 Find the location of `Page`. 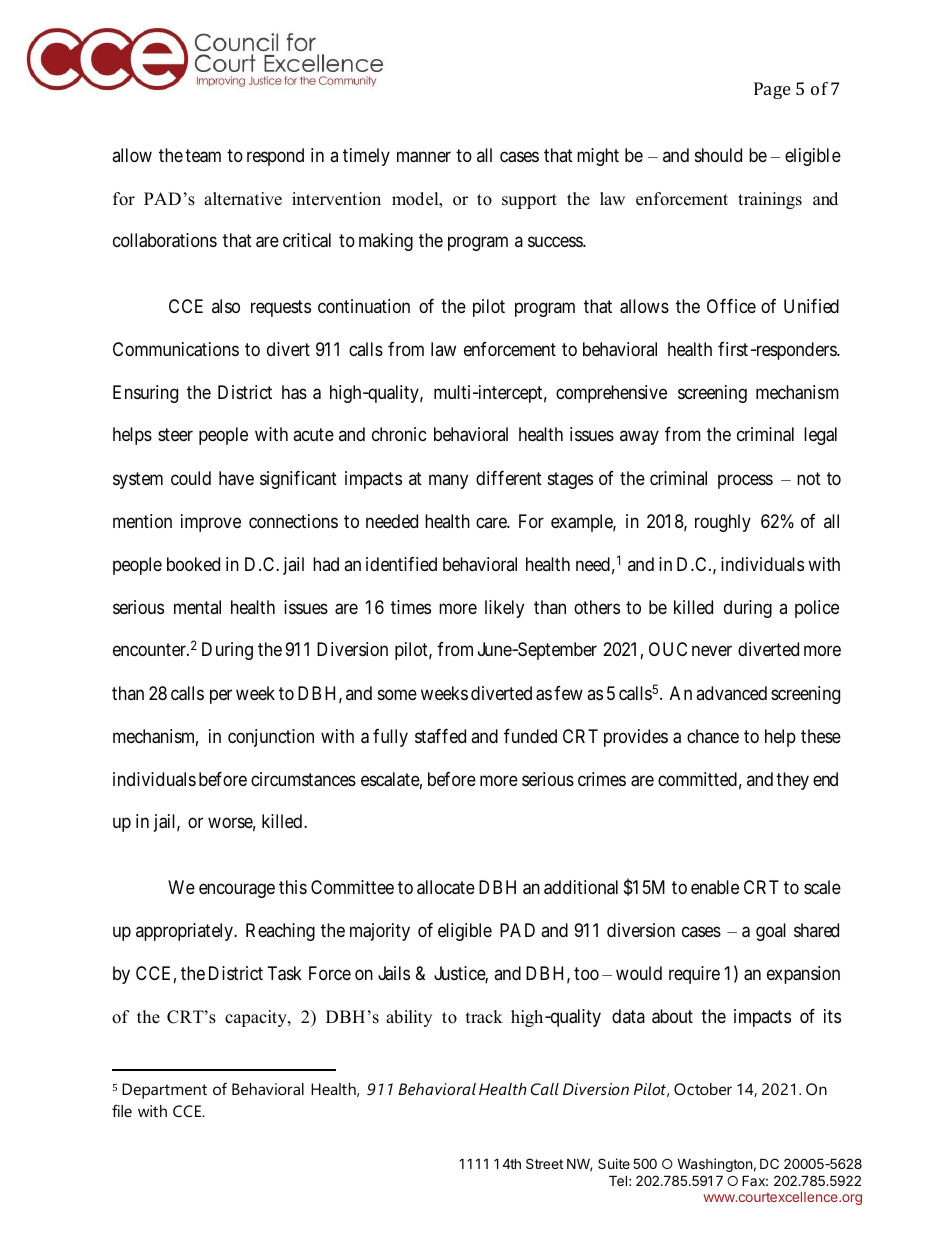

Page is located at coordinates (772, 90).
